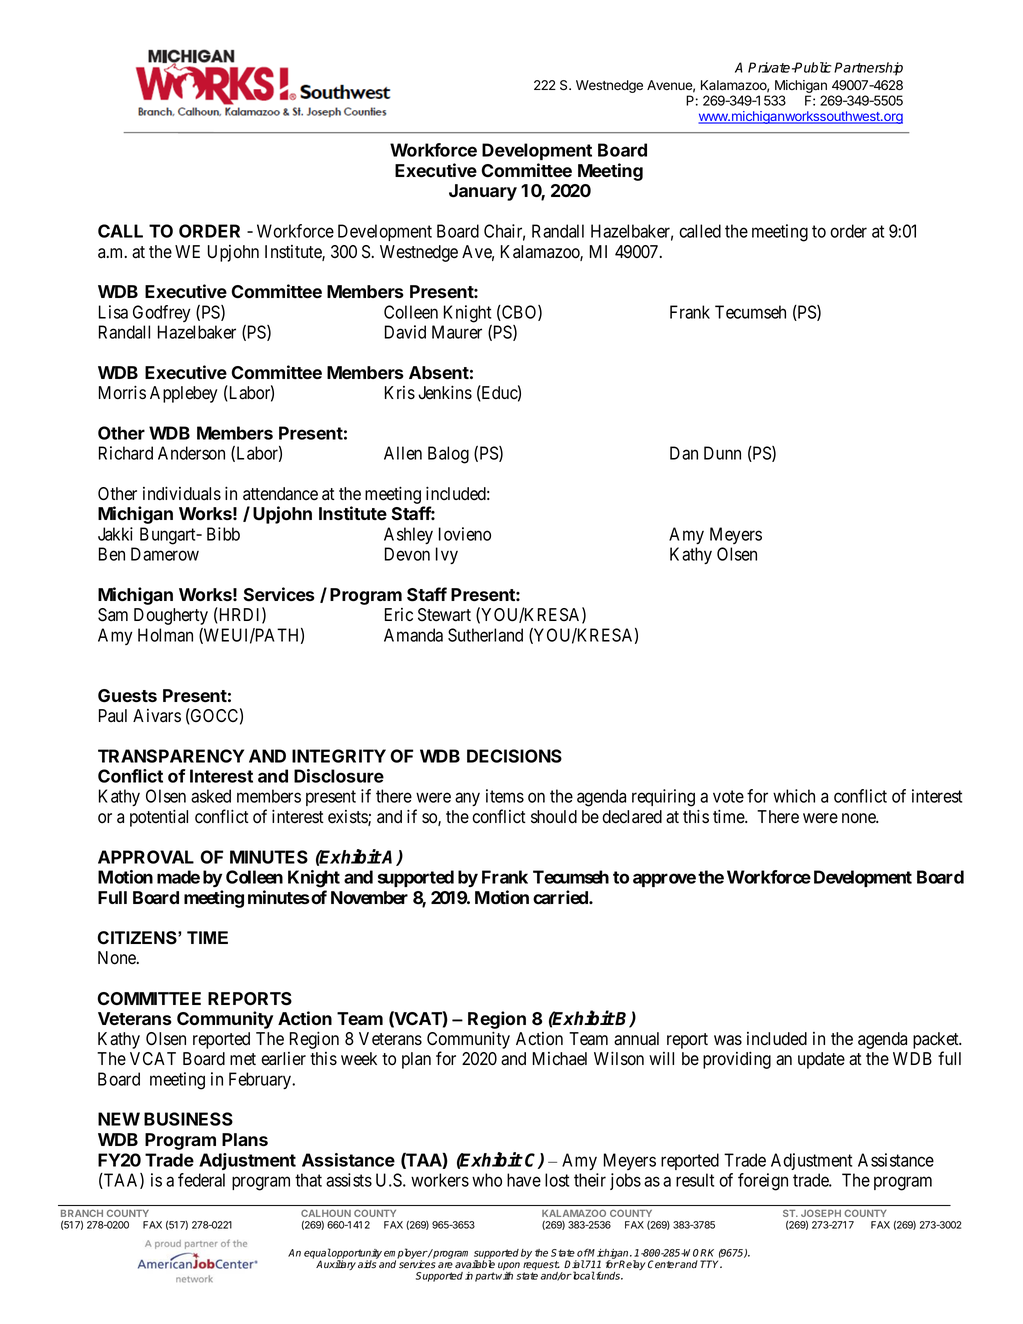  Describe the element at coordinates (403, 453) in the document. I see `Allen` at that location.
